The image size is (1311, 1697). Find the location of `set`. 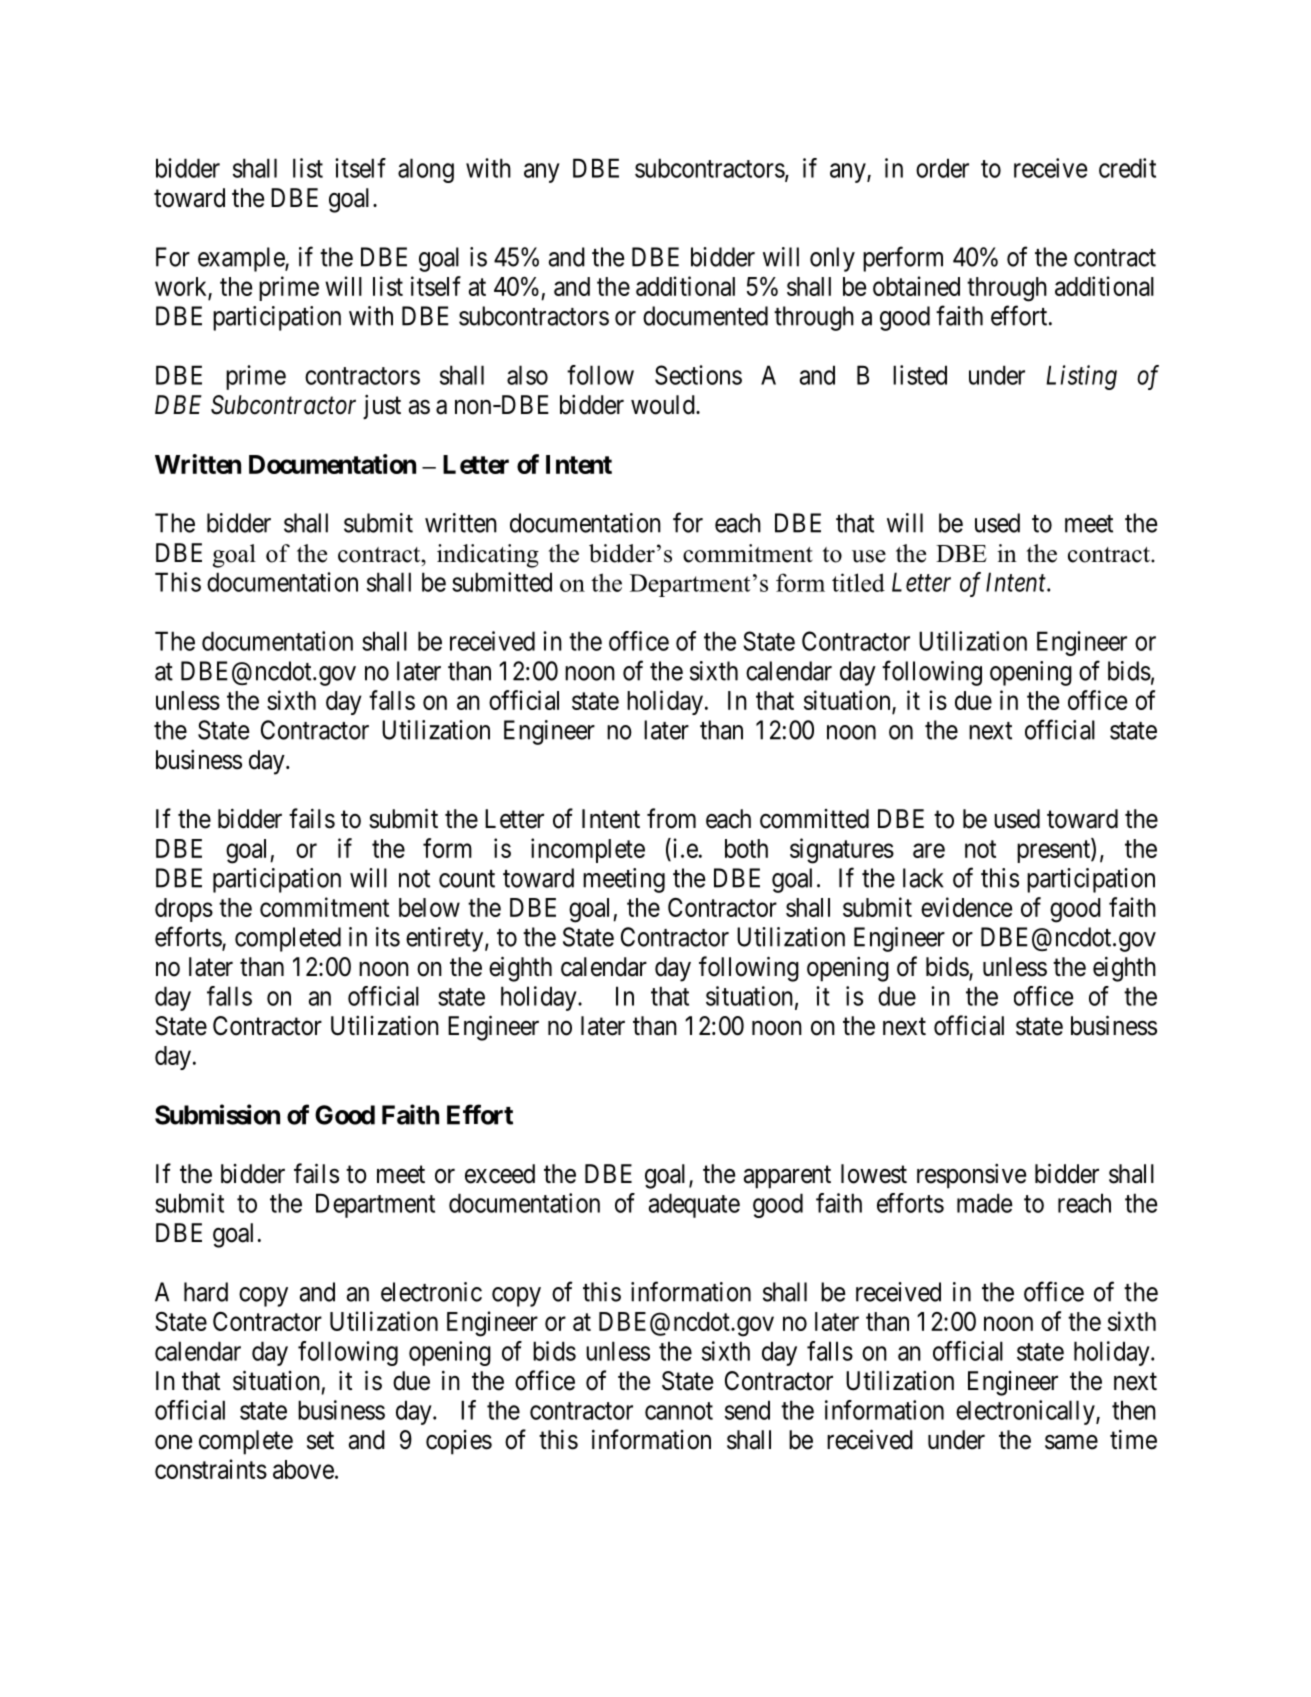

set is located at coordinates (320, 1441).
